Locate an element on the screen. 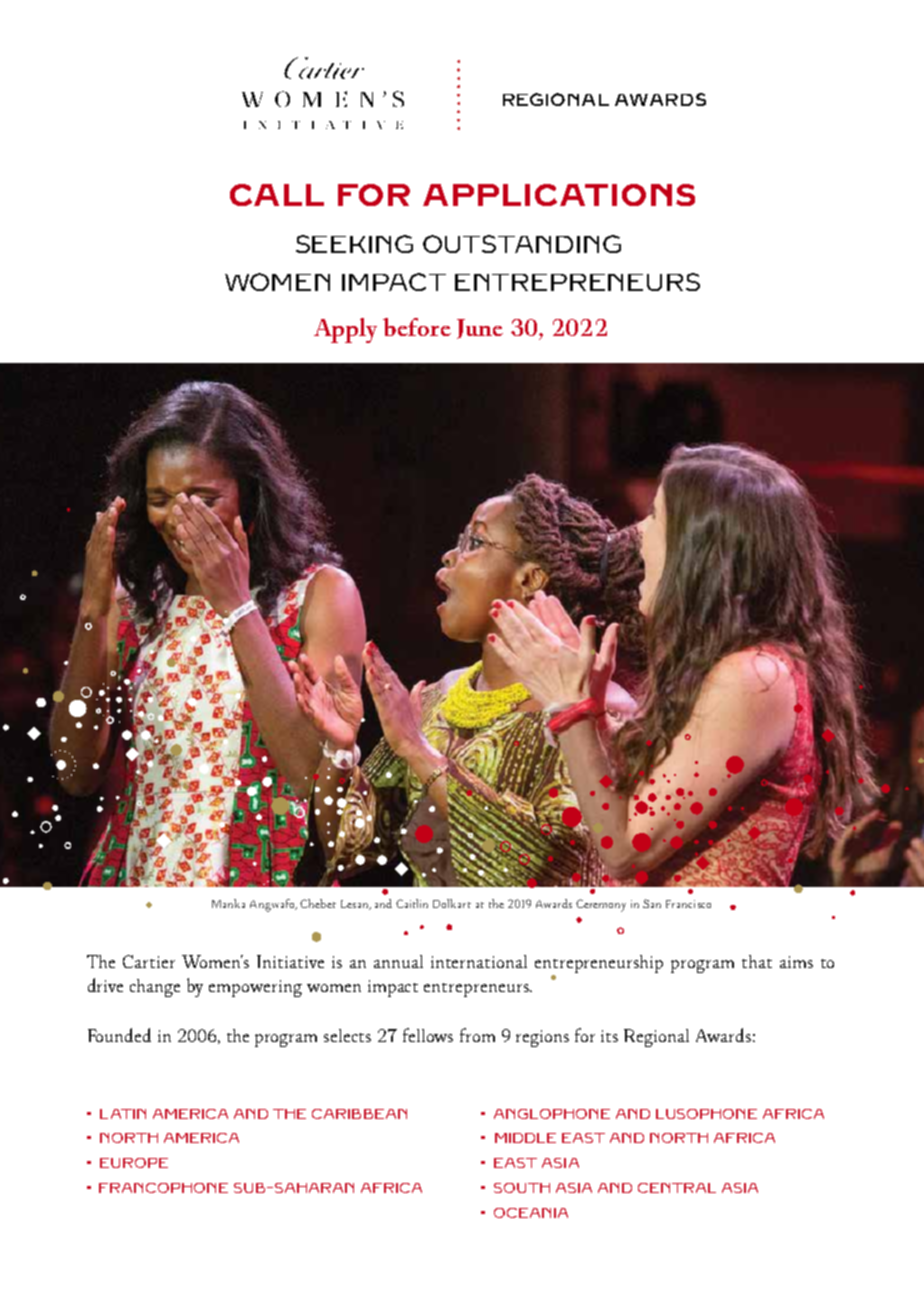  CENTRAL is located at coordinates (677, 1188).
